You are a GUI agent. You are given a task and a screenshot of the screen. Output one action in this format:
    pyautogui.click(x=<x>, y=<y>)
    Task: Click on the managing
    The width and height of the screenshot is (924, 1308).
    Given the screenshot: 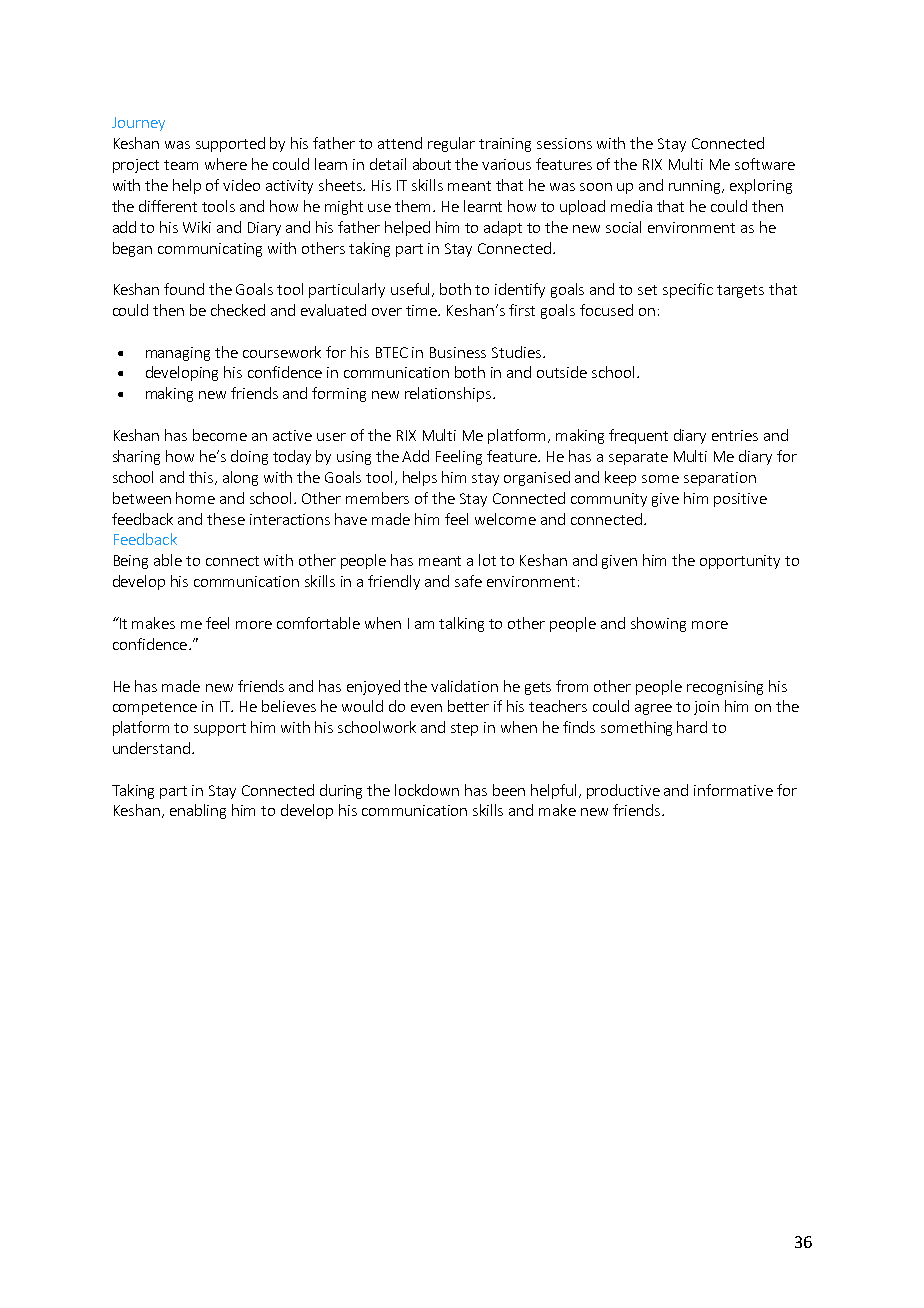 What is the action you would take?
    pyautogui.click(x=178, y=354)
